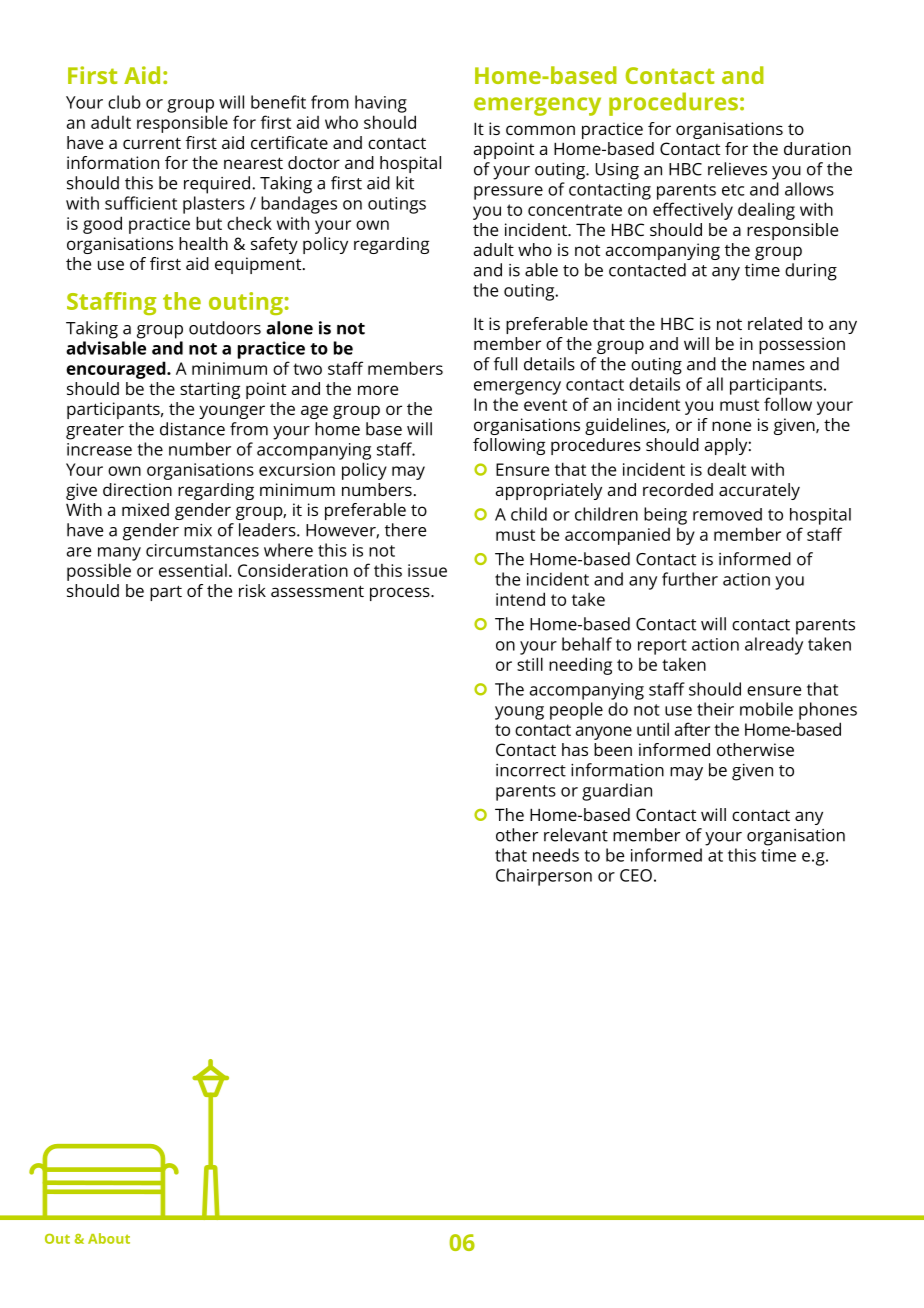  Describe the element at coordinates (636, 875) in the screenshot. I see `CEO` at that location.
